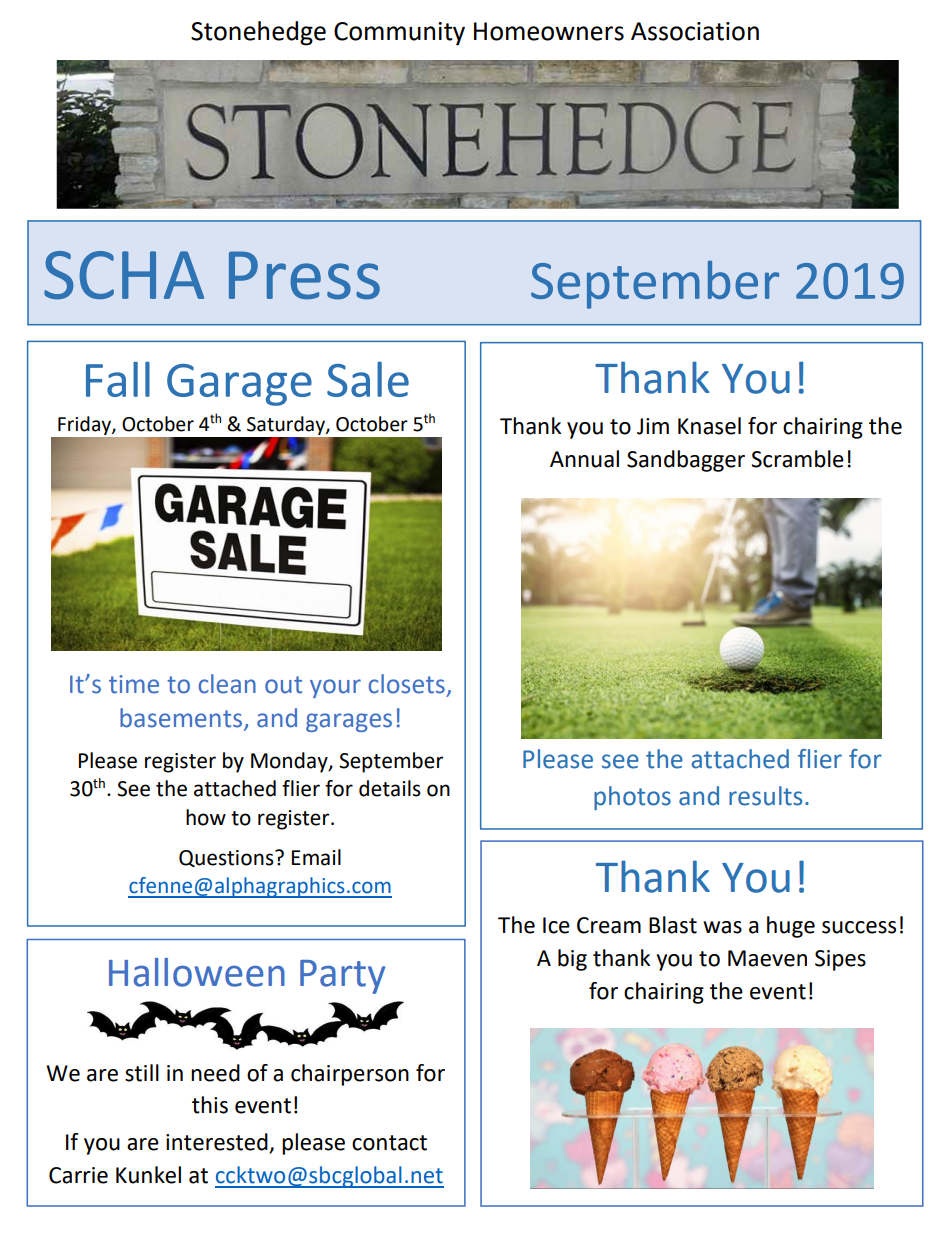 Image resolution: width=952 pixels, height=1233 pixels. Describe the element at coordinates (556, 925) in the document. I see `Ice` at that location.
